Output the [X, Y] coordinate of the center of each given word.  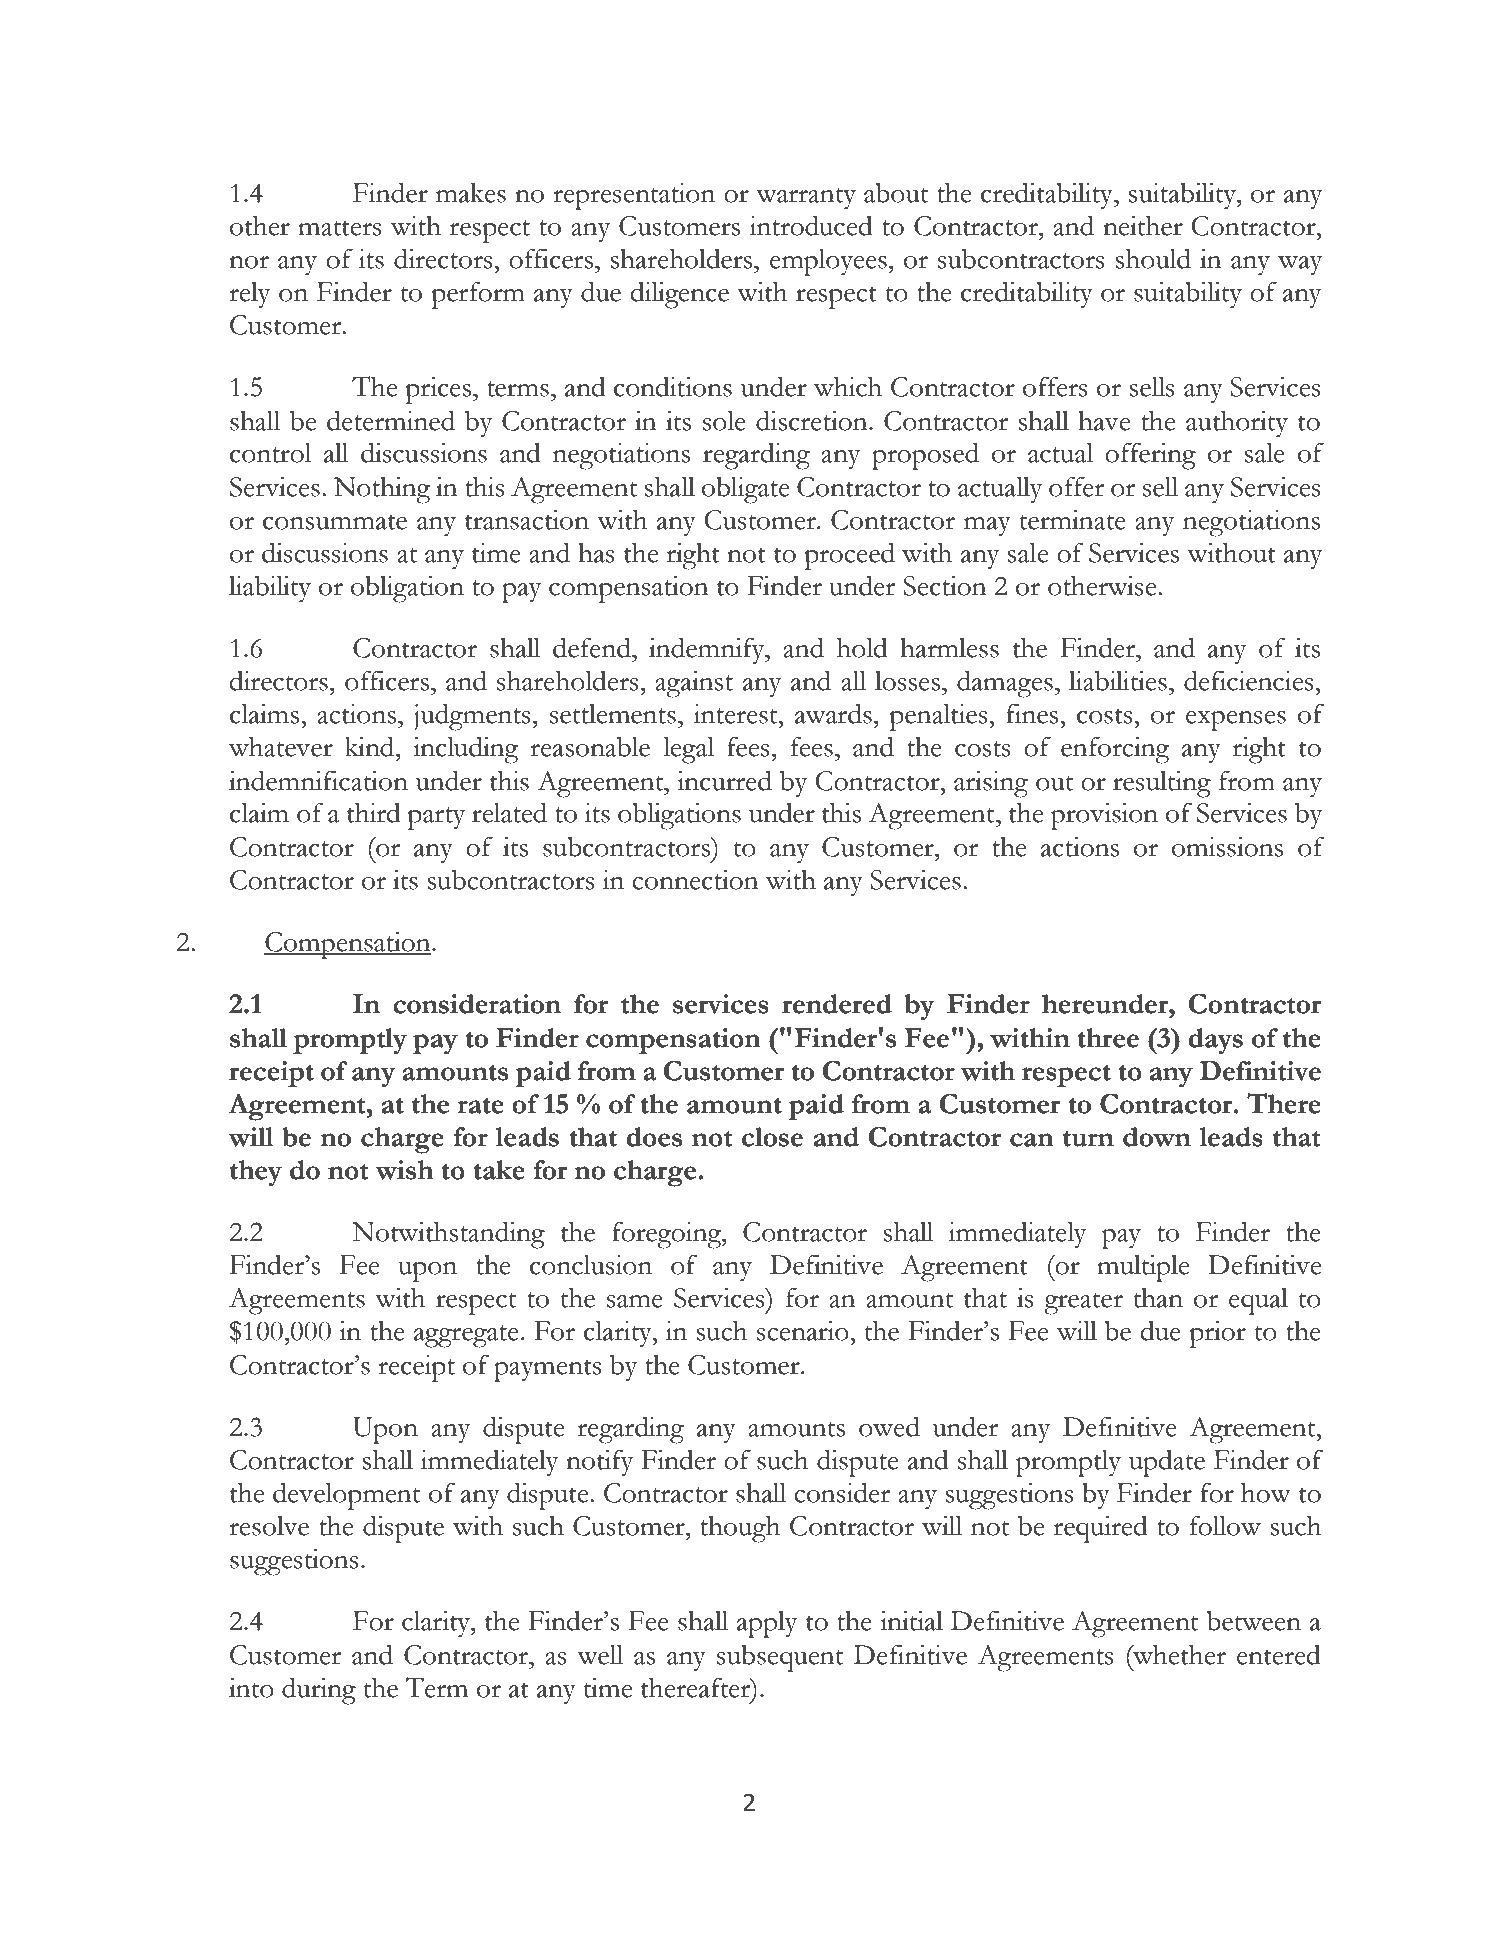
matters [339, 228]
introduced [811, 225]
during [319, 1691]
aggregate [466, 1336]
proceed [850, 556]
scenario [804, 1330]
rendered [837, 1004]
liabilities [1118, 680]
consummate [335, 522]
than [1158, 1298]
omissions [1227, 846]
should [1153, 258]
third [373, 812]
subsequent [780, 1658]
